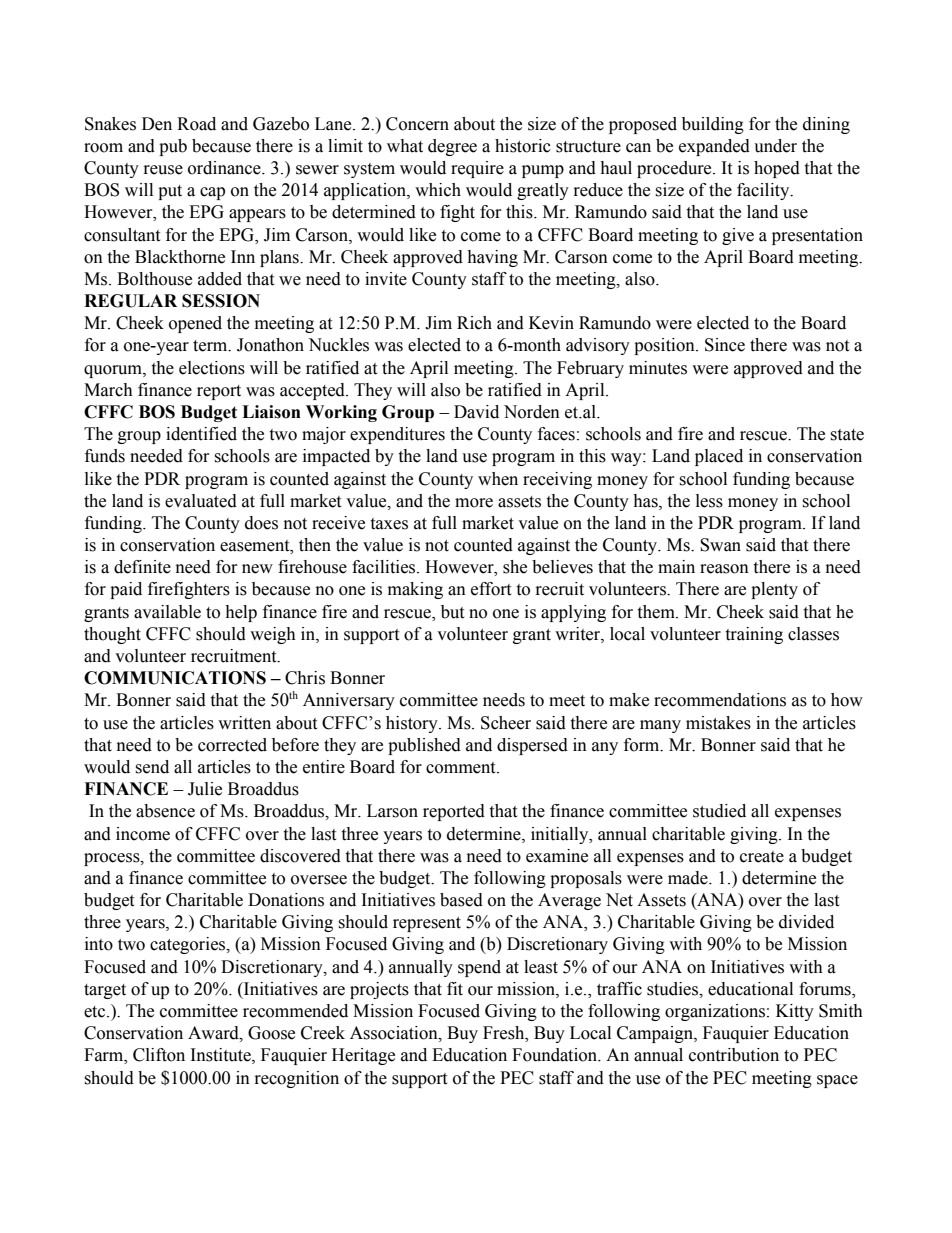  I want to click on plenty, so click(774, 590).
